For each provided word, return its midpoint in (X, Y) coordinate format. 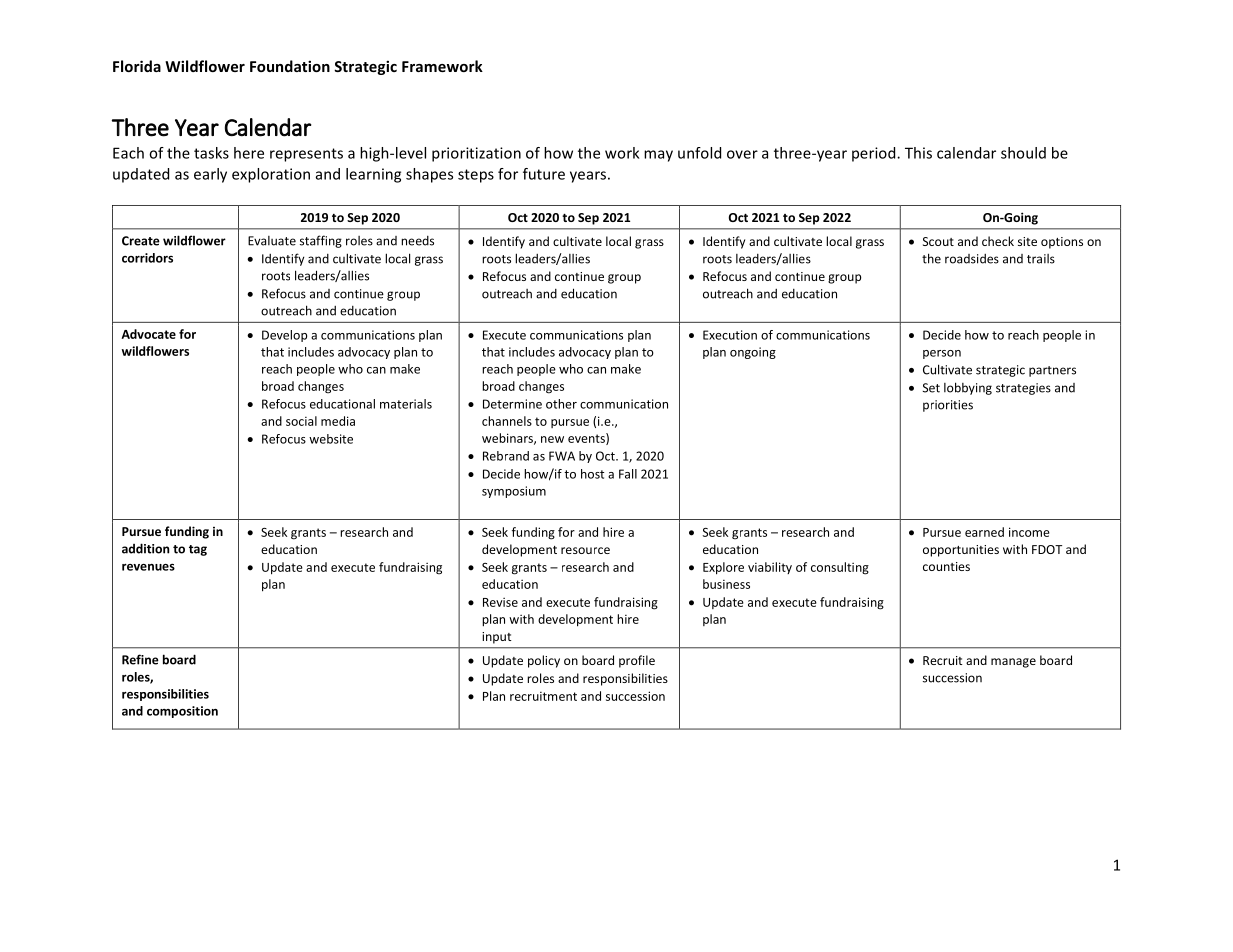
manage (1013, 663)
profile (637, 661)
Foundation (290, 66)
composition (182, 712)
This (918, 153)
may (658, 156)
